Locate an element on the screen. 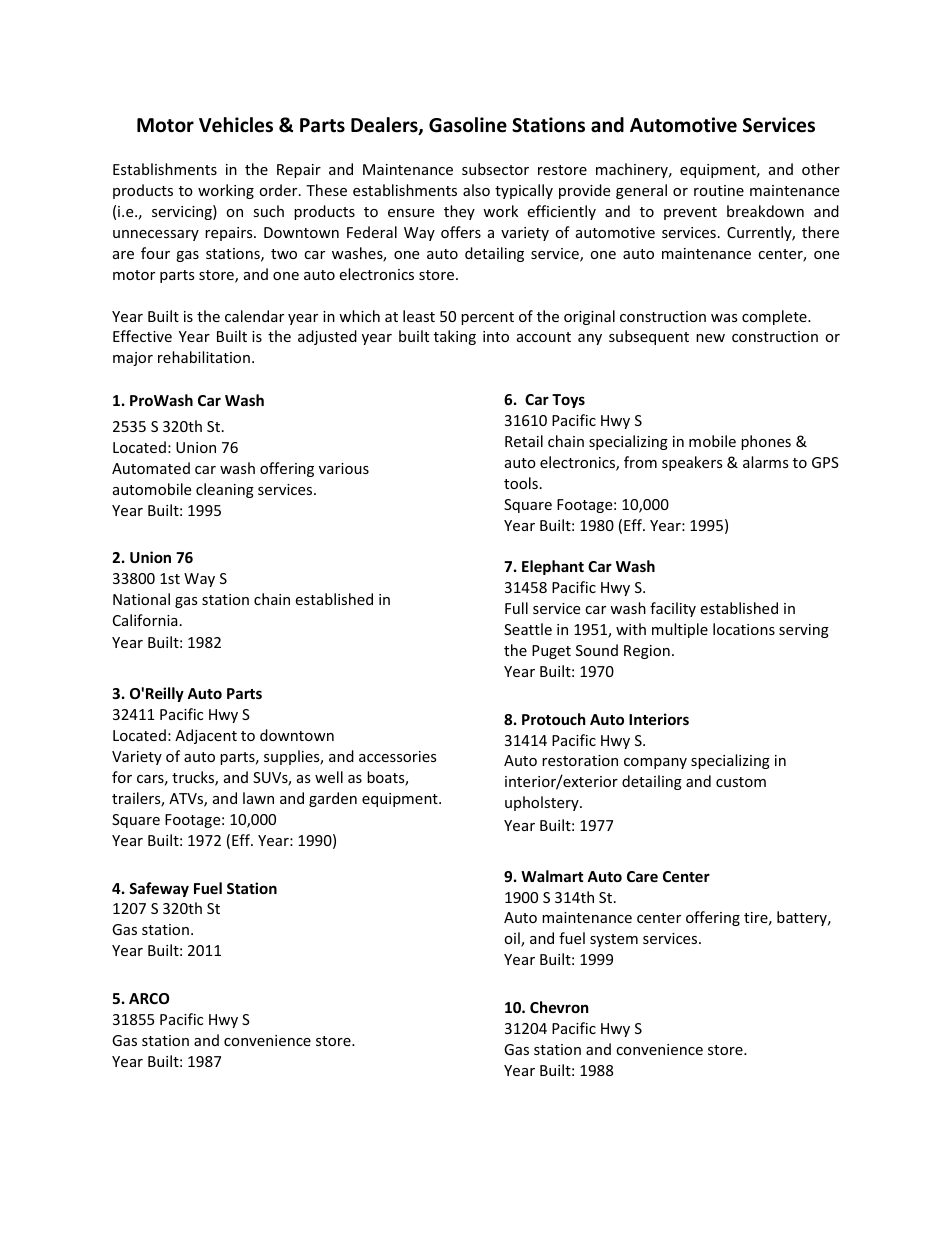  oil is located at coordinates (513, 939).
